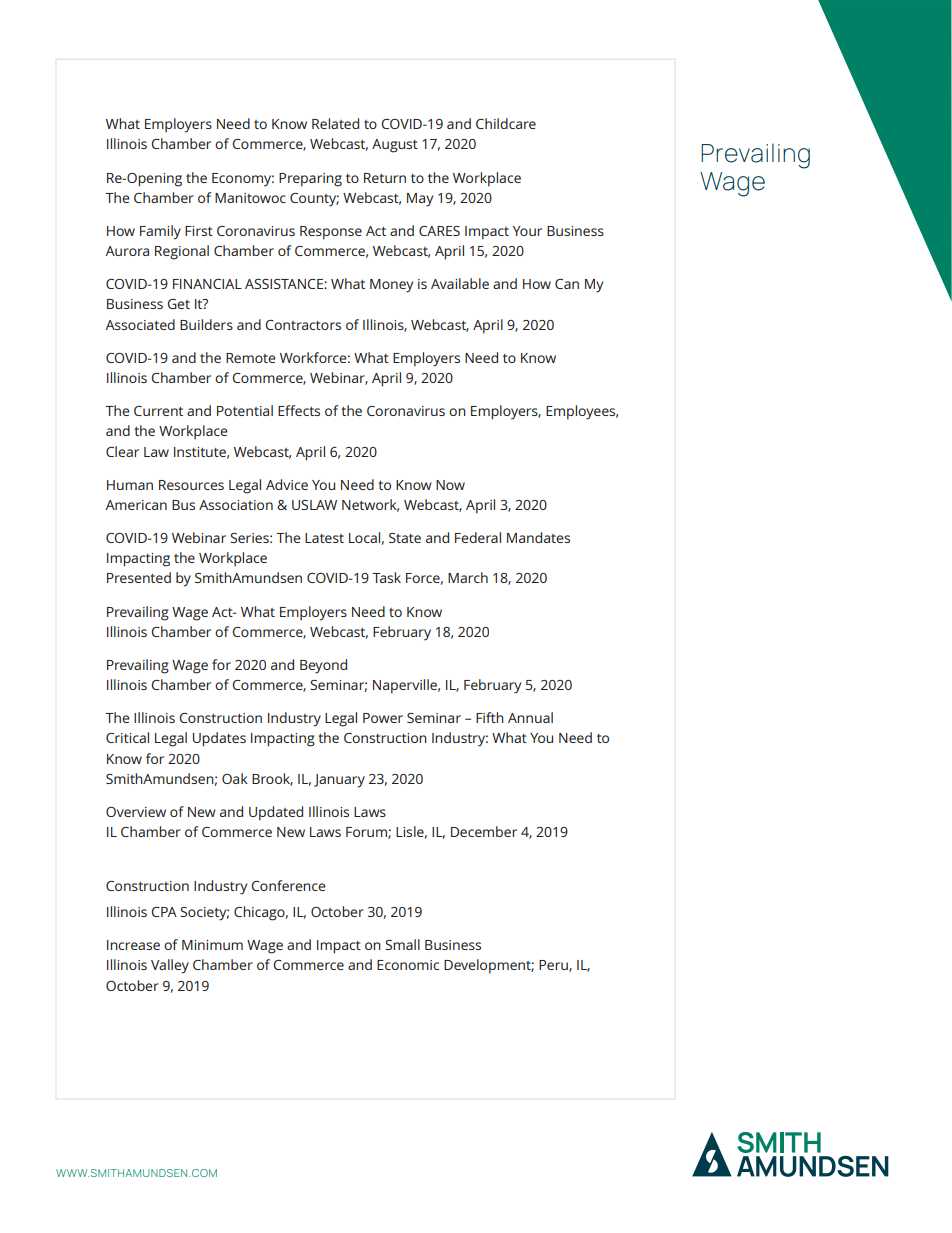 This image has width=952, height=1233. What do you see at coordinates (402, 944) in the image?
I see `Small` at bounding box center [402, 944].
